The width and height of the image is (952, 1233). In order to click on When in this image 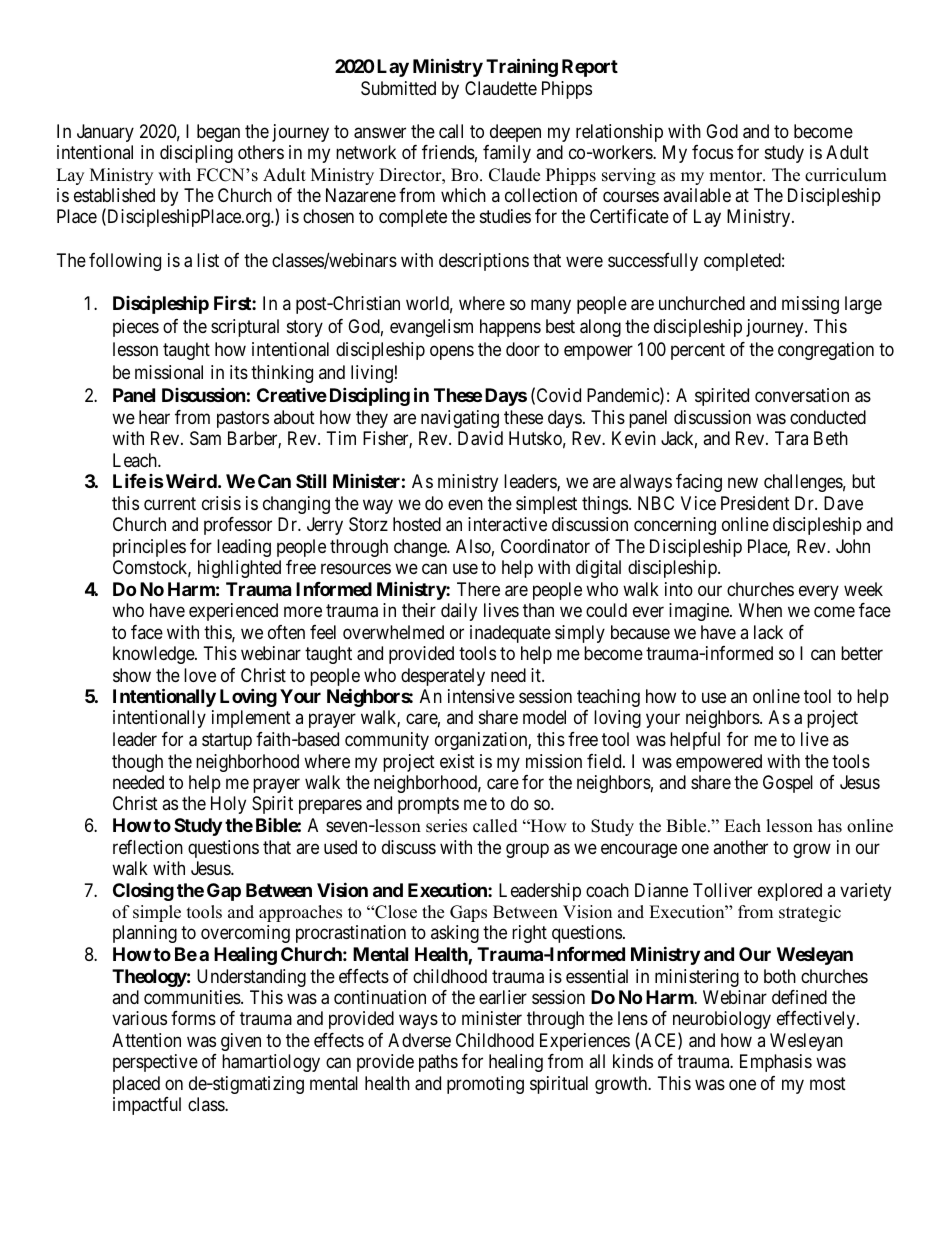, I will do `click(760, 610)`.
